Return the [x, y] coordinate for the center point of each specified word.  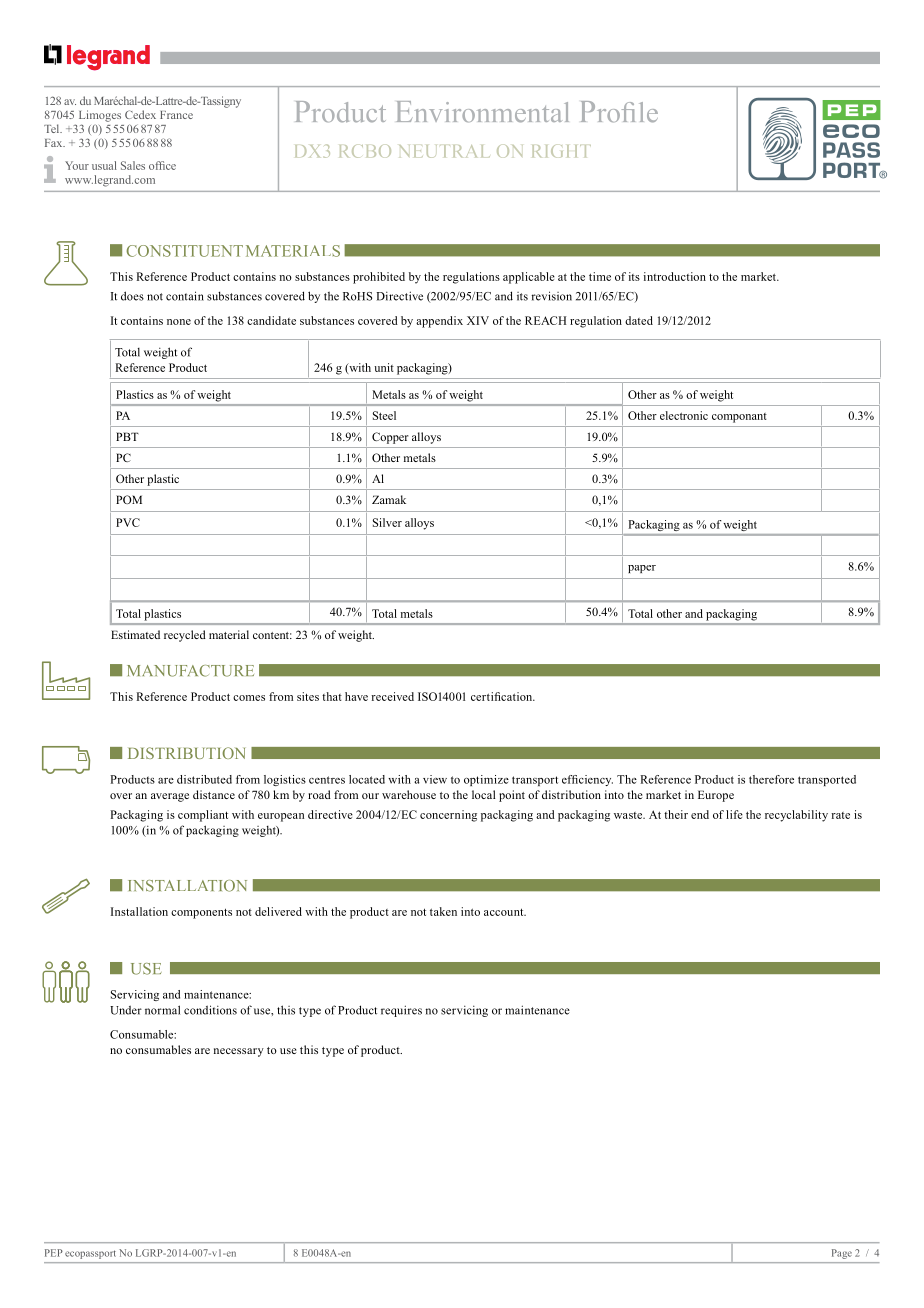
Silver [387, 522]
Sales [133, 165]
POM [129, 499]
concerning [448, 816]
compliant [203, 816]
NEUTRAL [444, 151]
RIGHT [561, 151]
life [734, 814]
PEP [54, 1253]
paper [642, 569]
